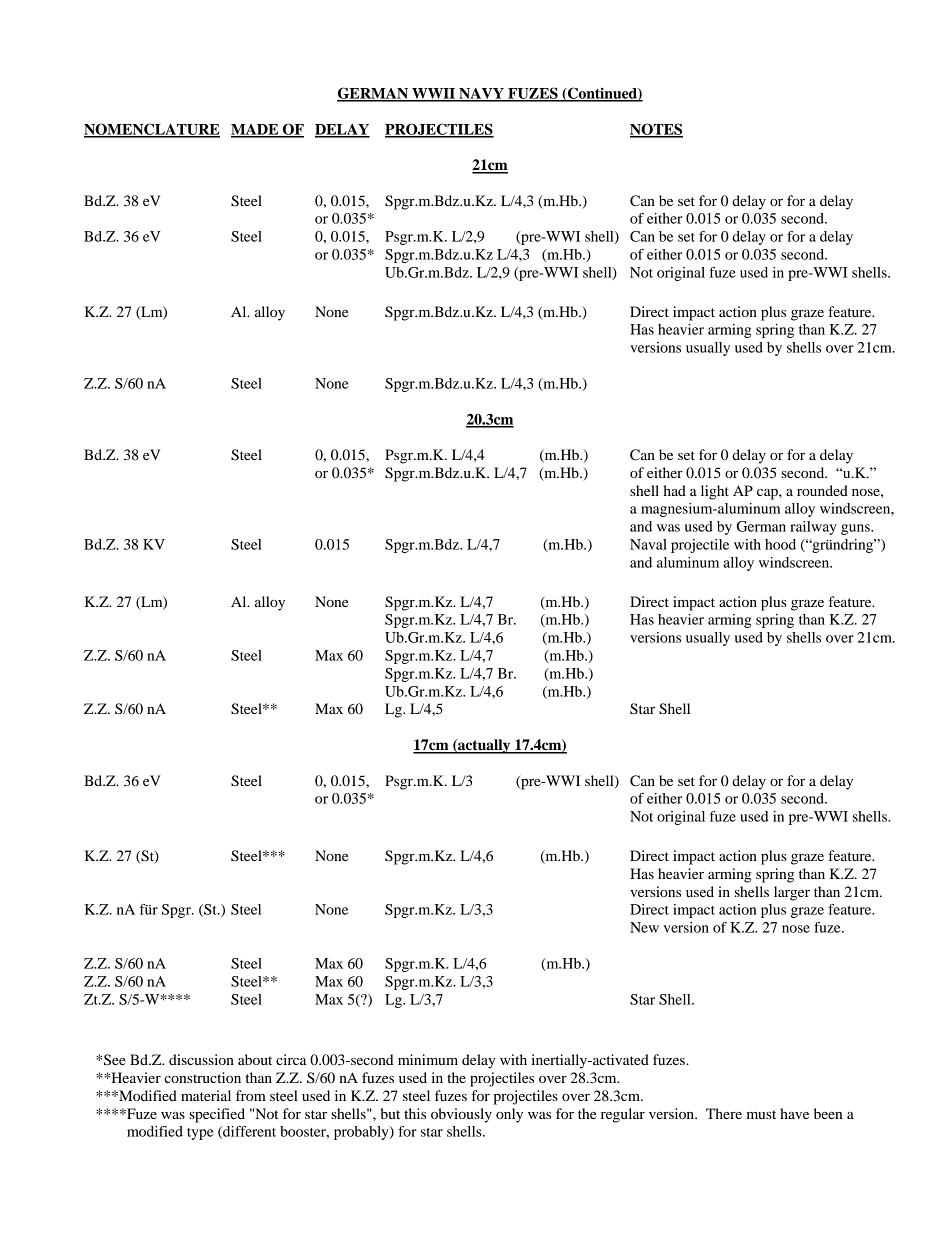 This page has height=1233, width=952. Describe the element at coordinates (481, 94) in the page. I see `NAVY` at that location.
